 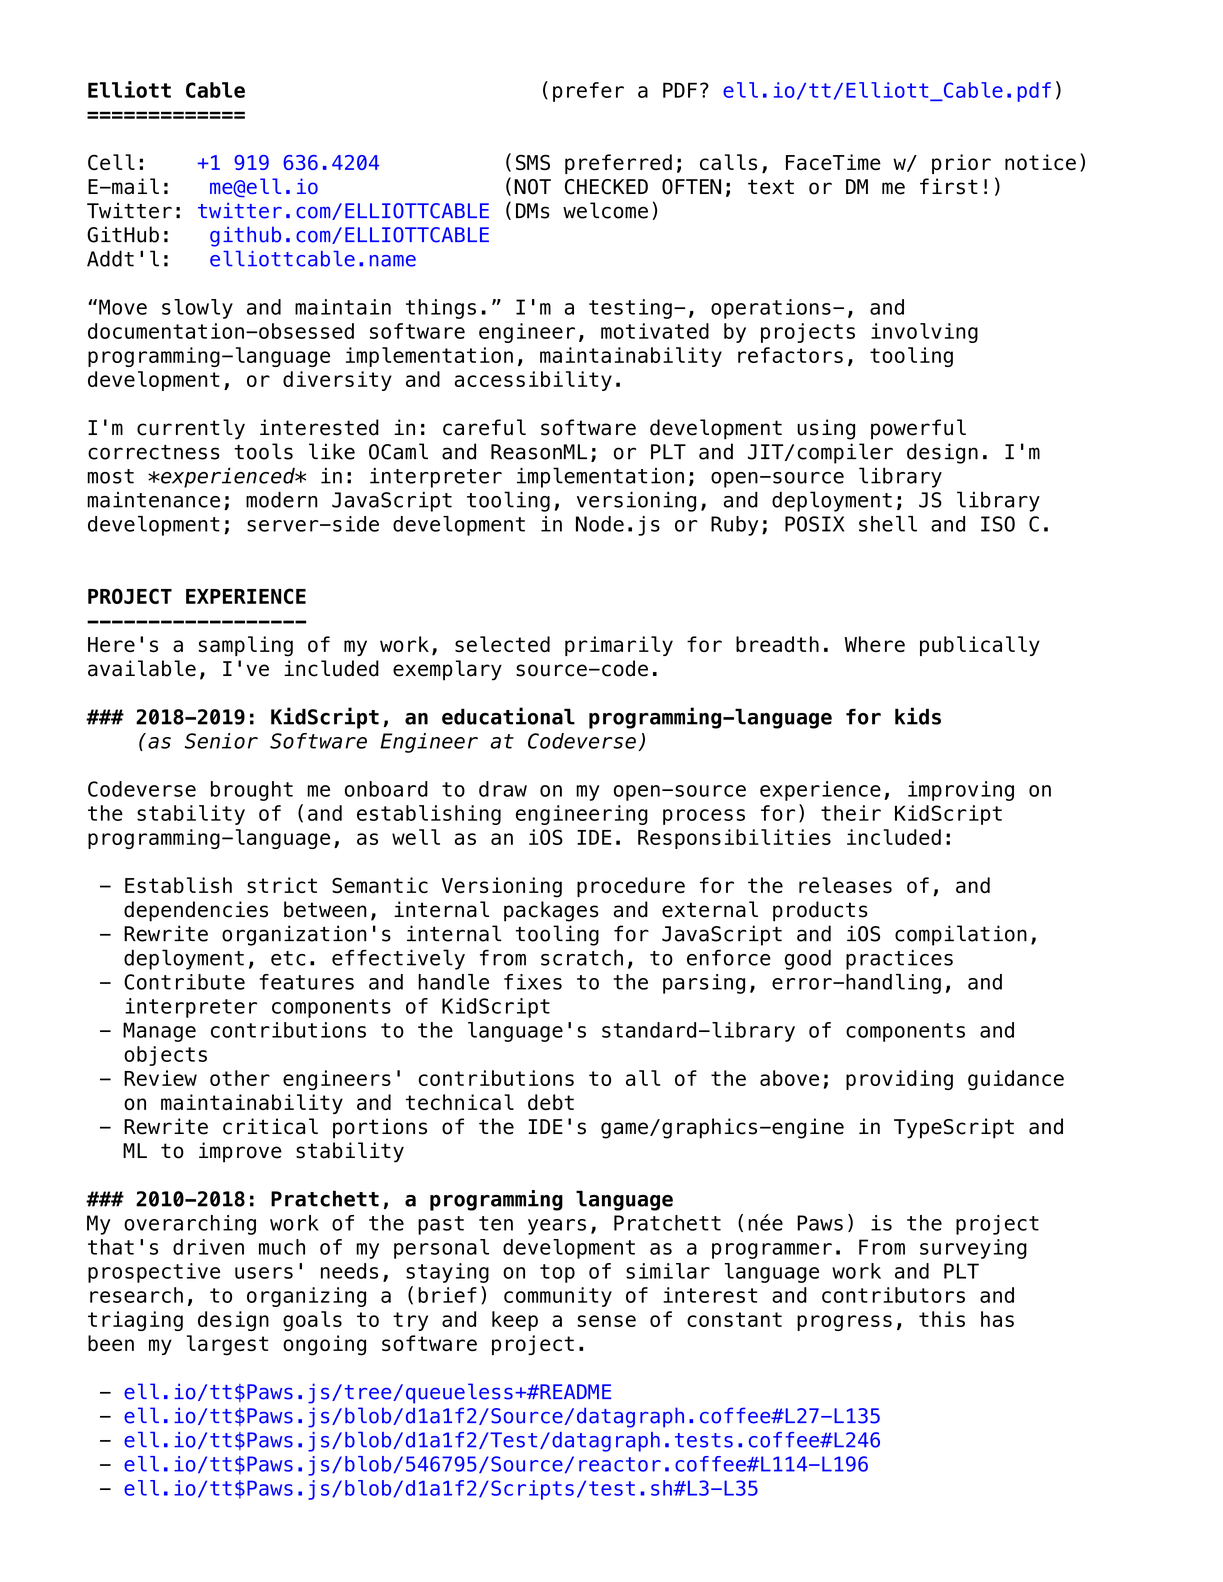 I want to click on Cell, so click(x=111, y=162).
